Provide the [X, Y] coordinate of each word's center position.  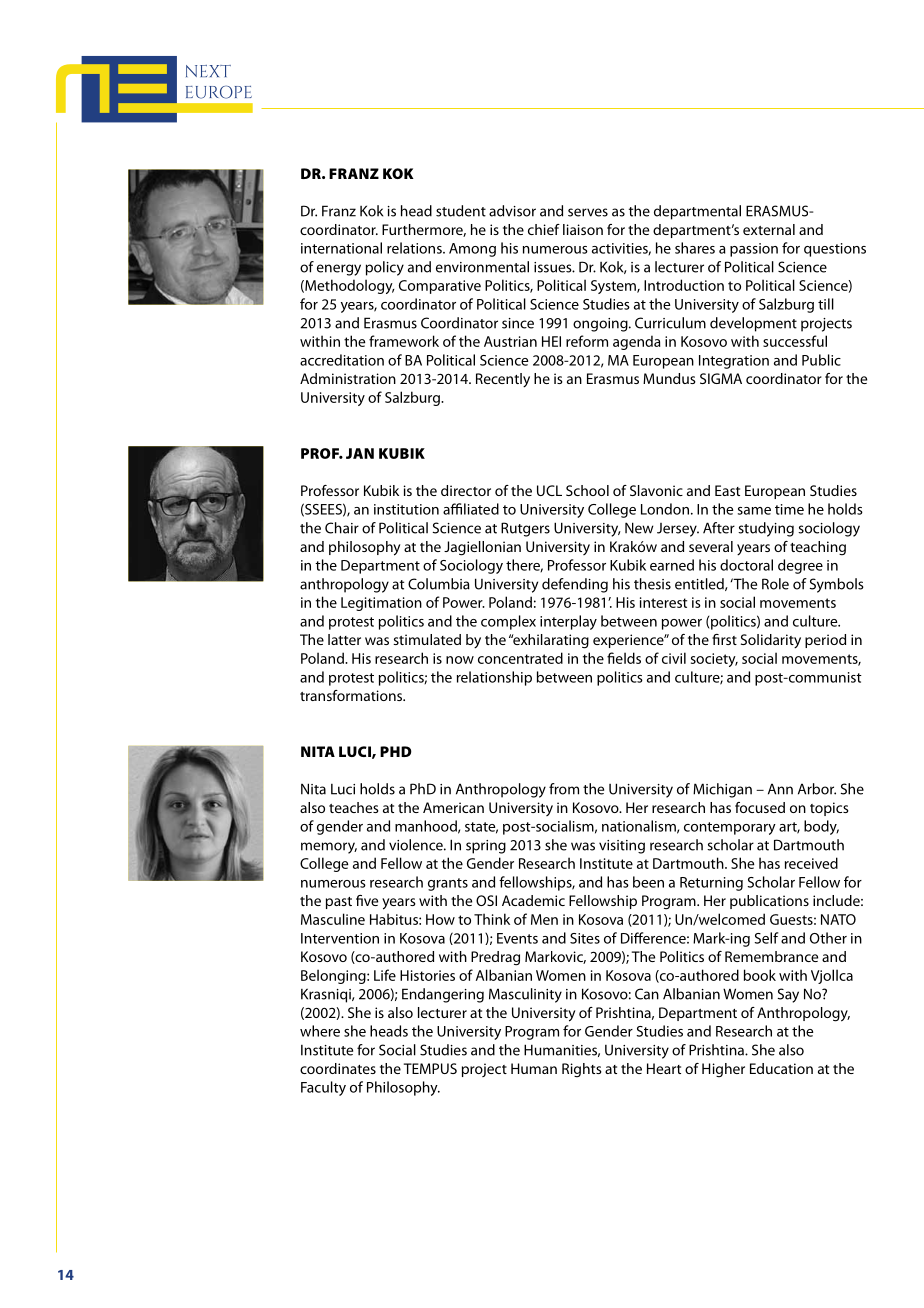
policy [385, 268]
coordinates [338, 1068]
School [587, 490]
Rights [582, 1070]
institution [406, 509]
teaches [354, 807]
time [789, 509]
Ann [780, 789]
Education [781, 1068]
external [769, 229]
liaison [583, 229]
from [564, 789]
